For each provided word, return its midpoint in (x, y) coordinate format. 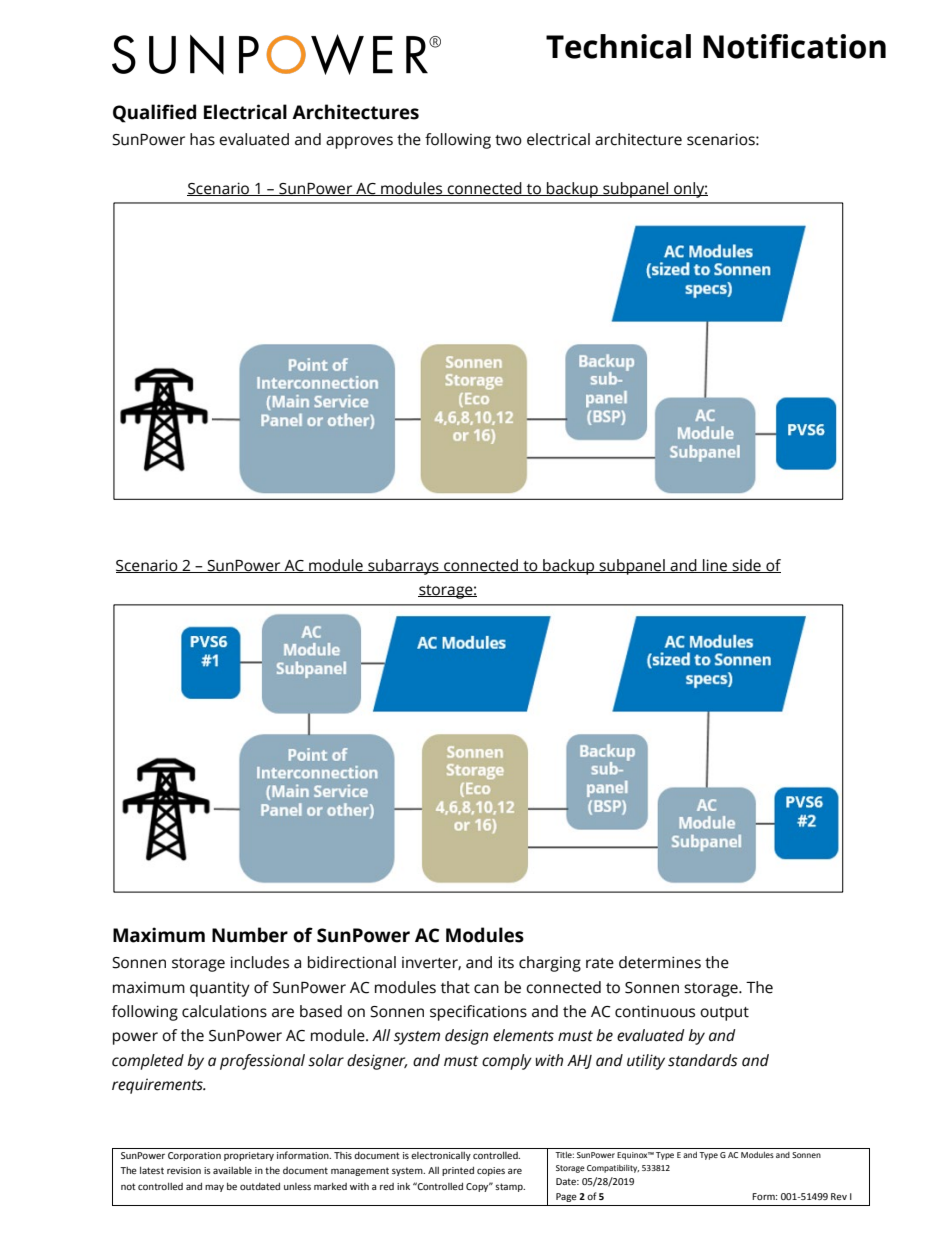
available (232, 1170)
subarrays (403, 567)
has (202, 139)
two (508, 140)
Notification (794, 46)
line (715, 566)
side (746, 566)
